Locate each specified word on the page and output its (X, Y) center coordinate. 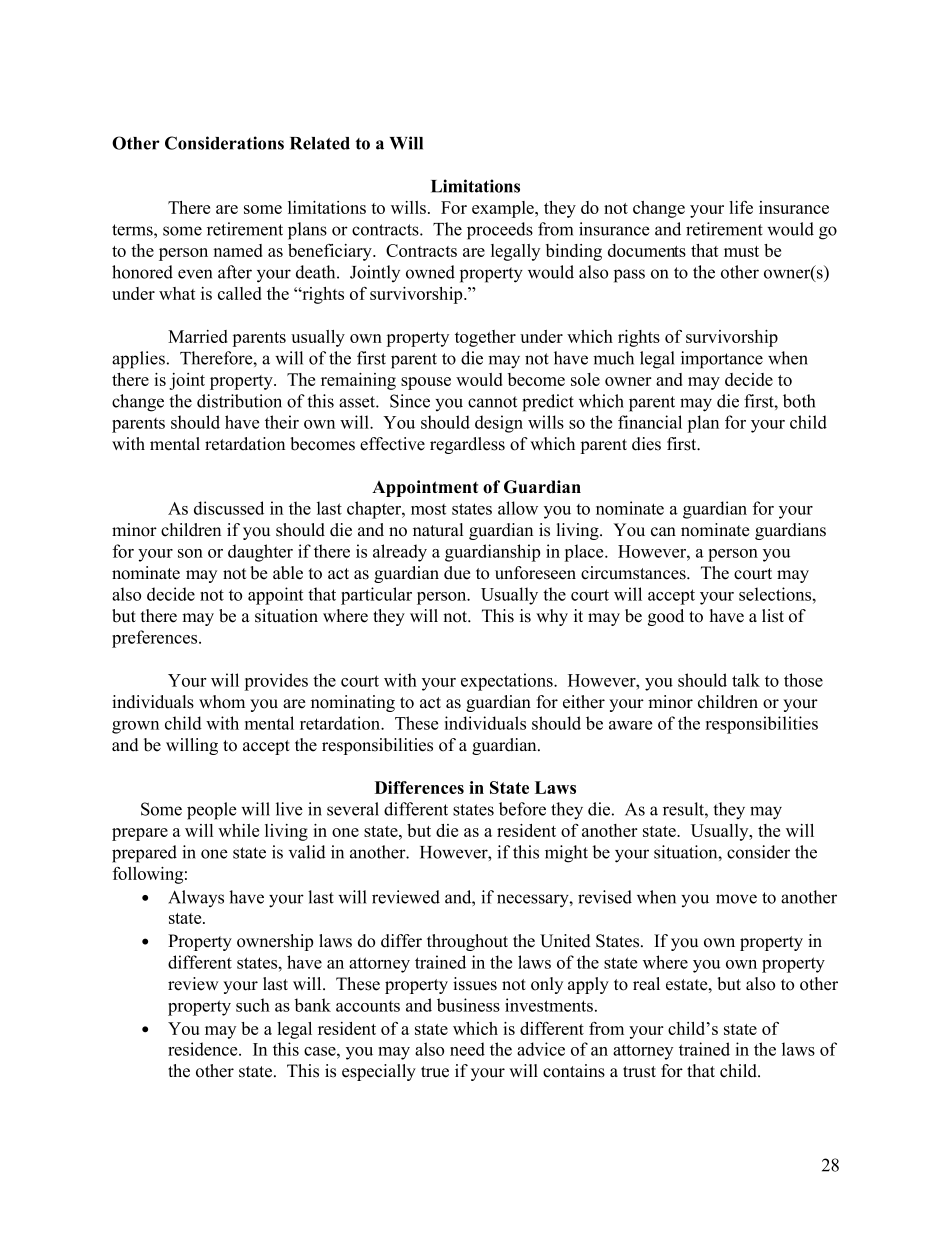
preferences (156, 639)
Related (320, 143)
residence (204, 1049)
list (773, 616)
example (504, 209)
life (741, 207)
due (457, 573)
